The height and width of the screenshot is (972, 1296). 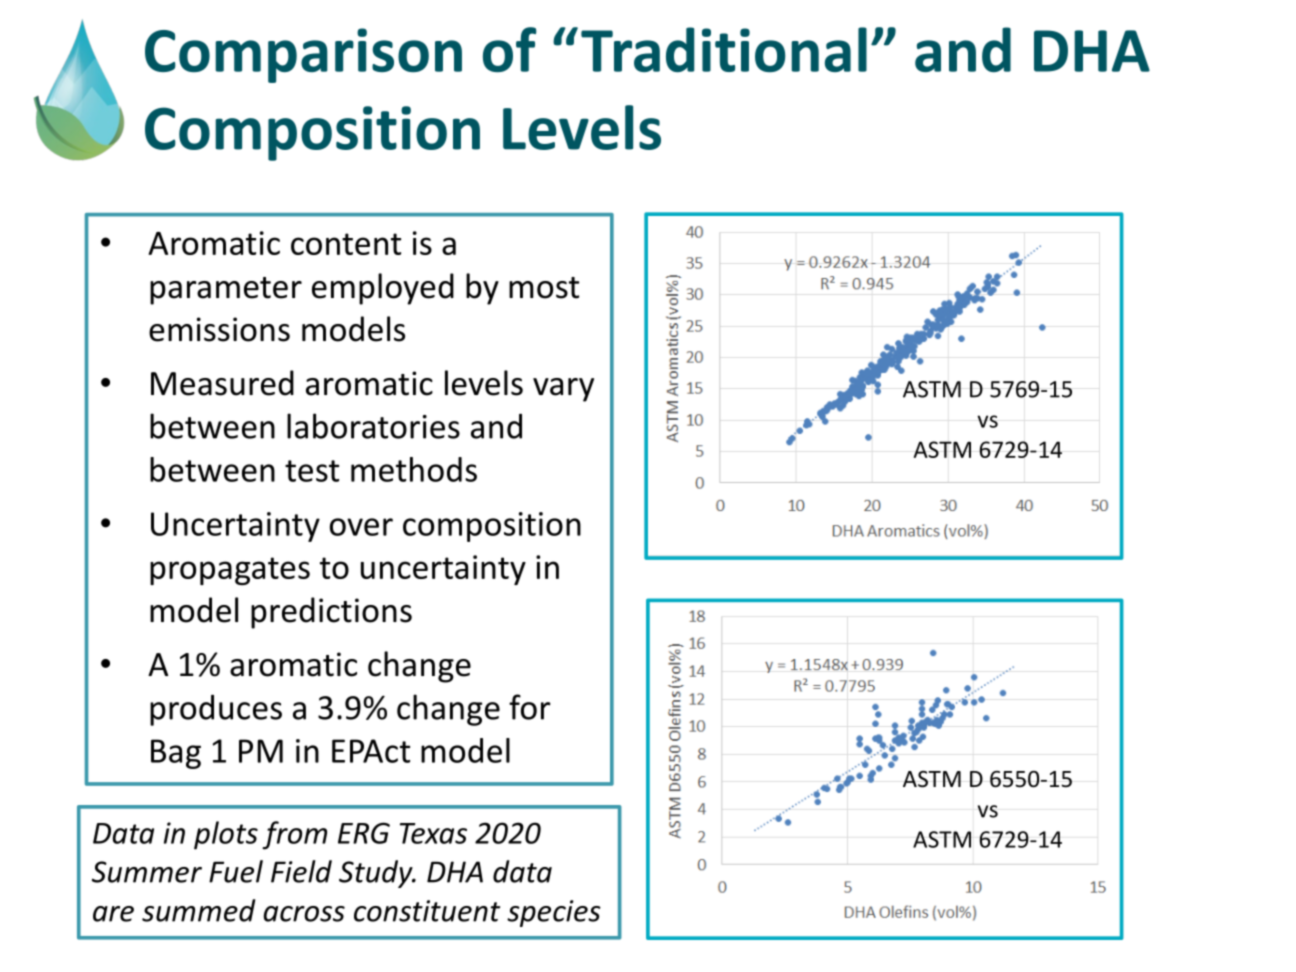 What do you see at coordinates (303, 55) in the screenshot?
I see `Comparison` at bounding box center [303, 55].
